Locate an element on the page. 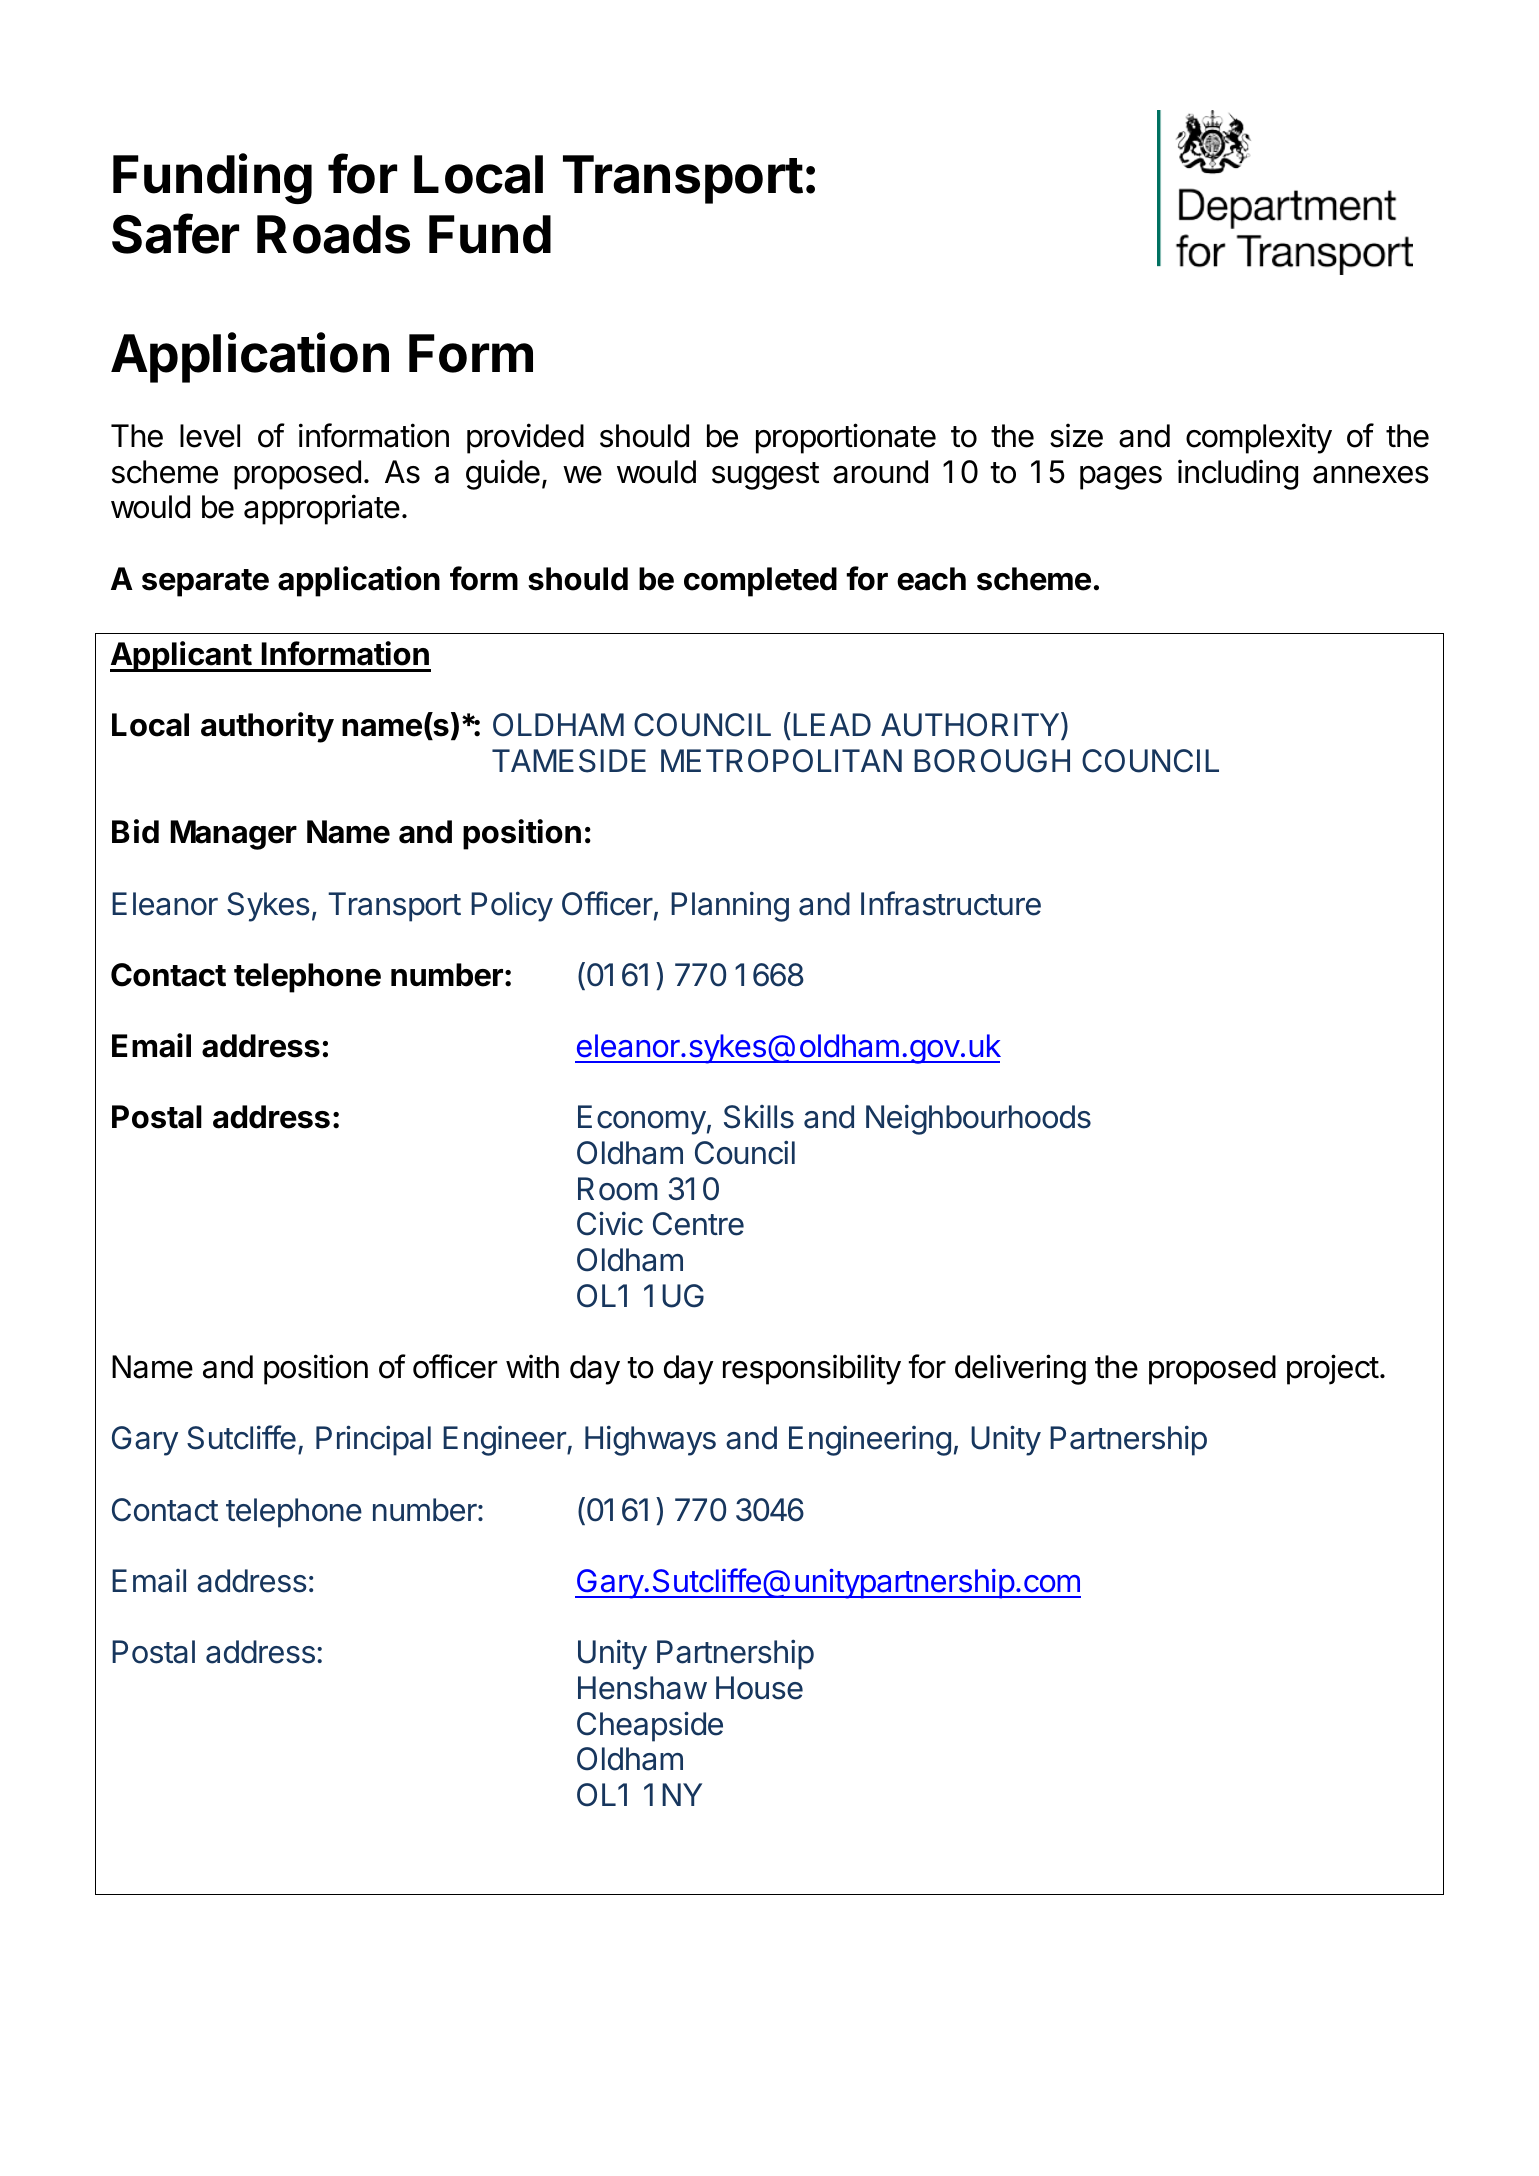  Roads is located at coordinates (333, 234).
